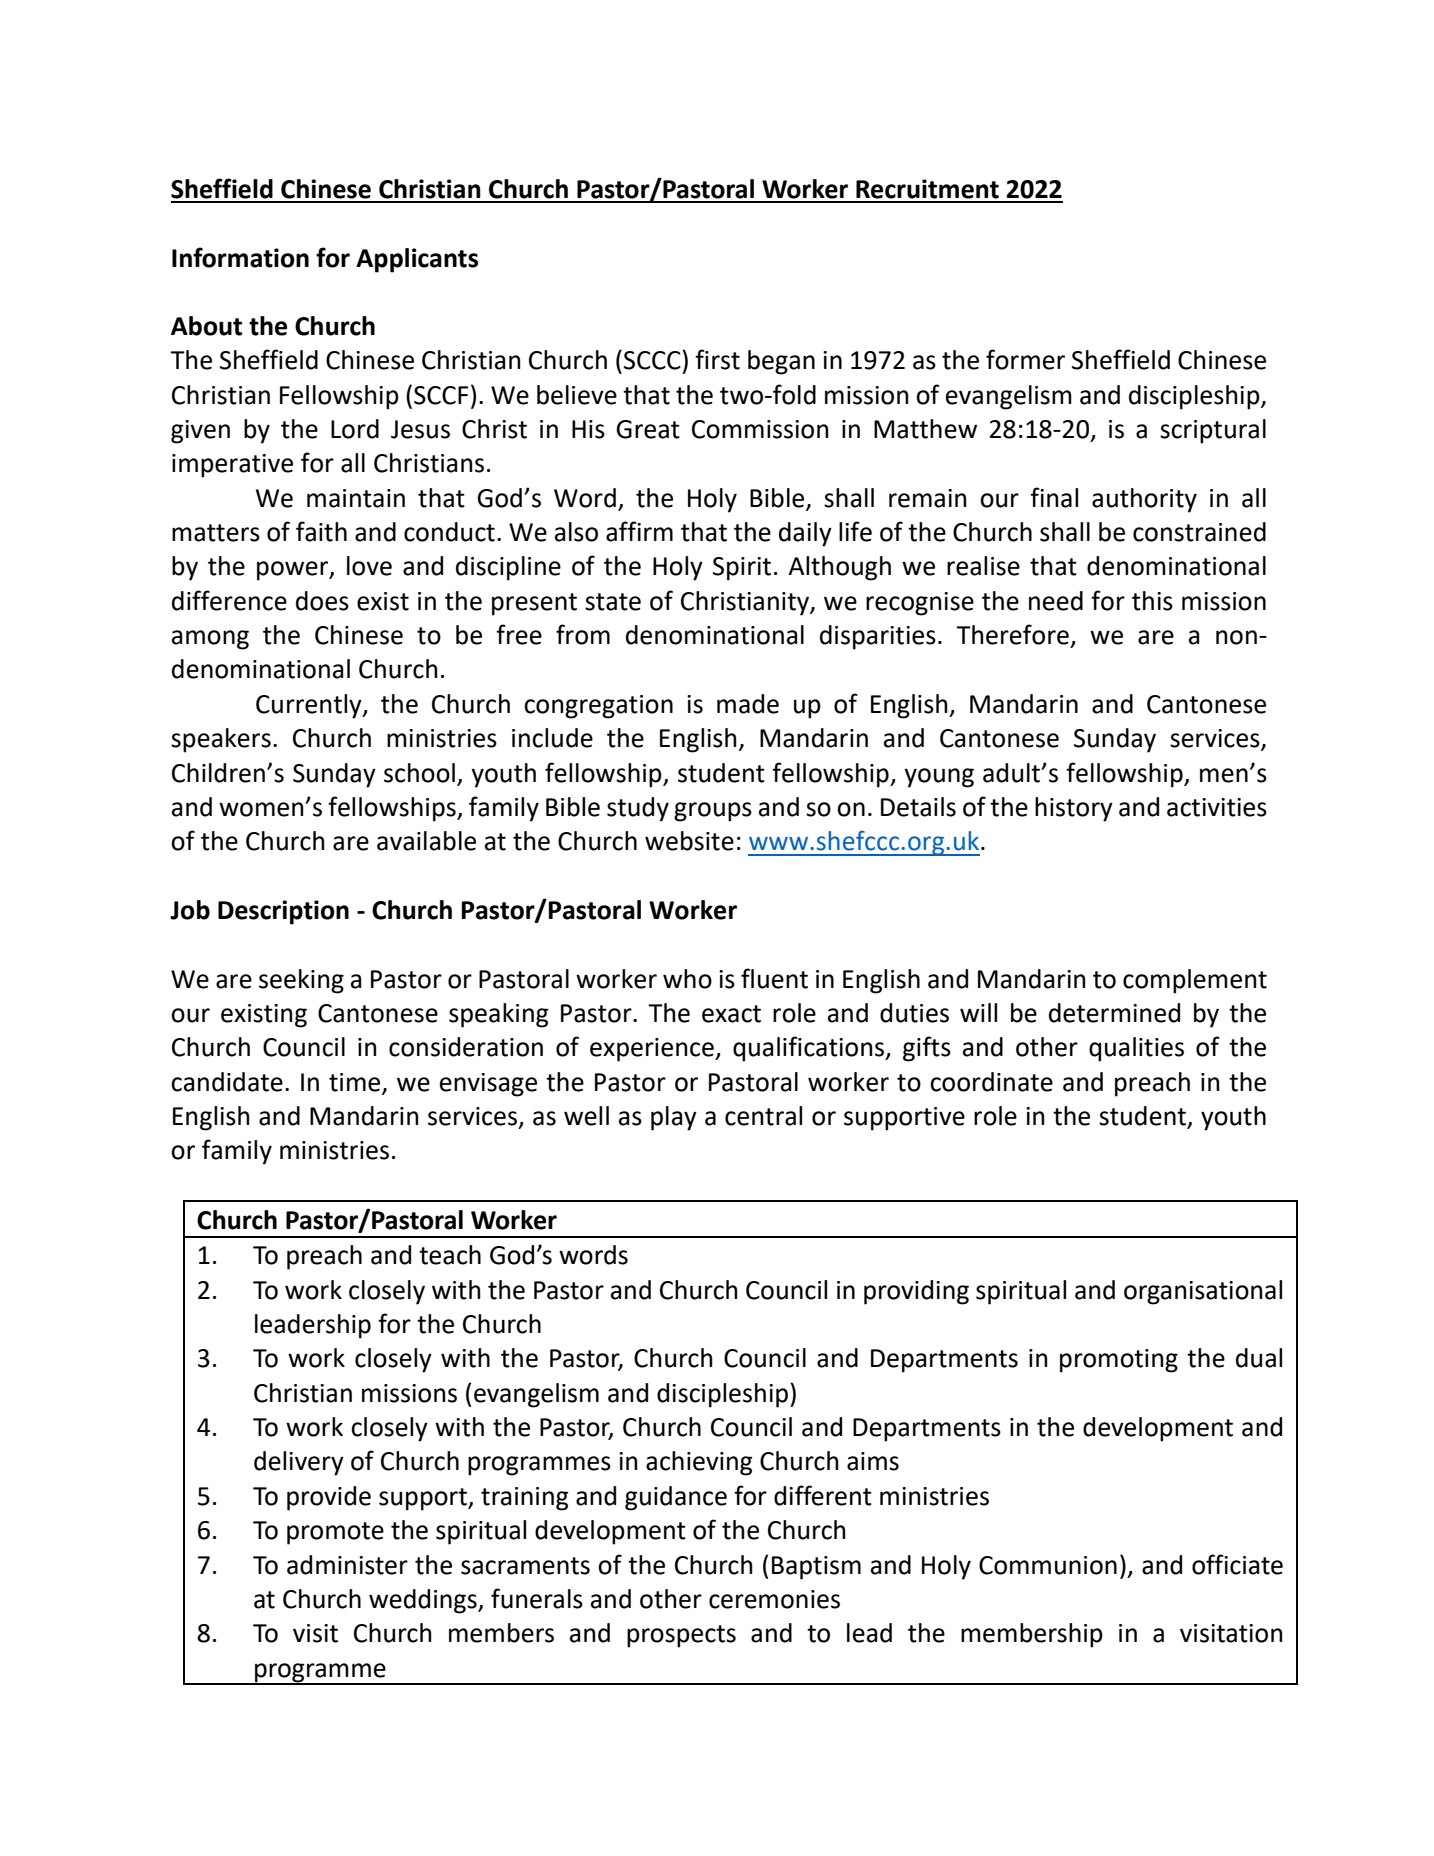  What do you see at coordinates (687, 979) in the screenshot?
I see `who` at bounding box center [687, 979].
